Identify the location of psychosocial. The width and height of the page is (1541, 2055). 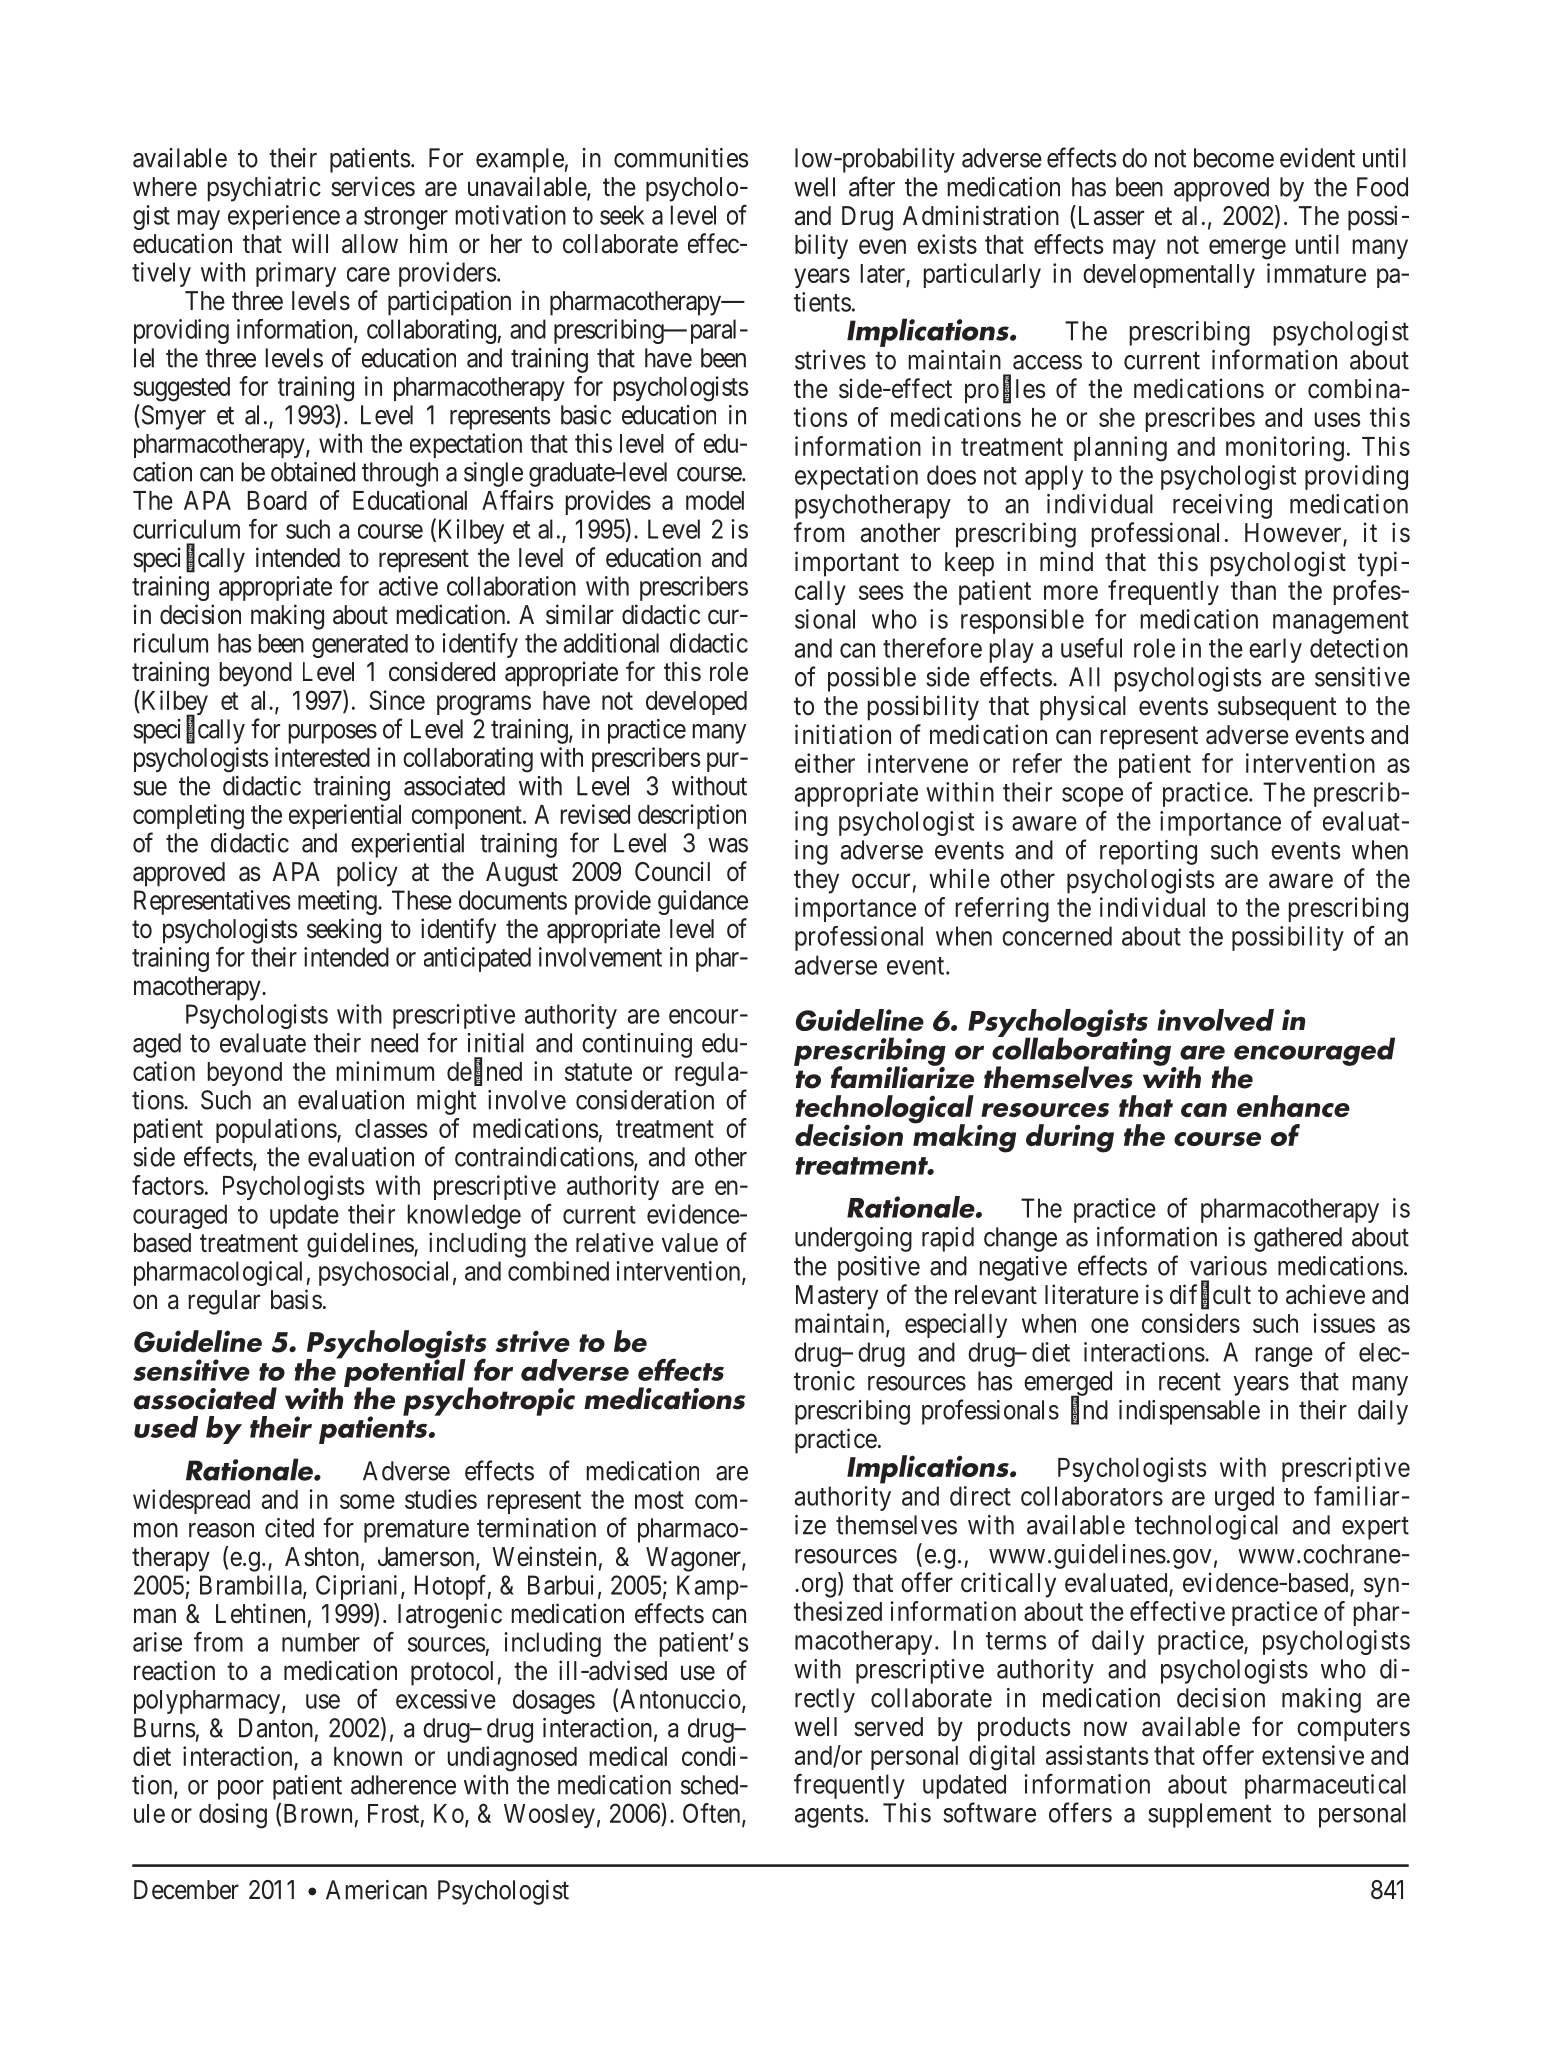
(383, 1273).
